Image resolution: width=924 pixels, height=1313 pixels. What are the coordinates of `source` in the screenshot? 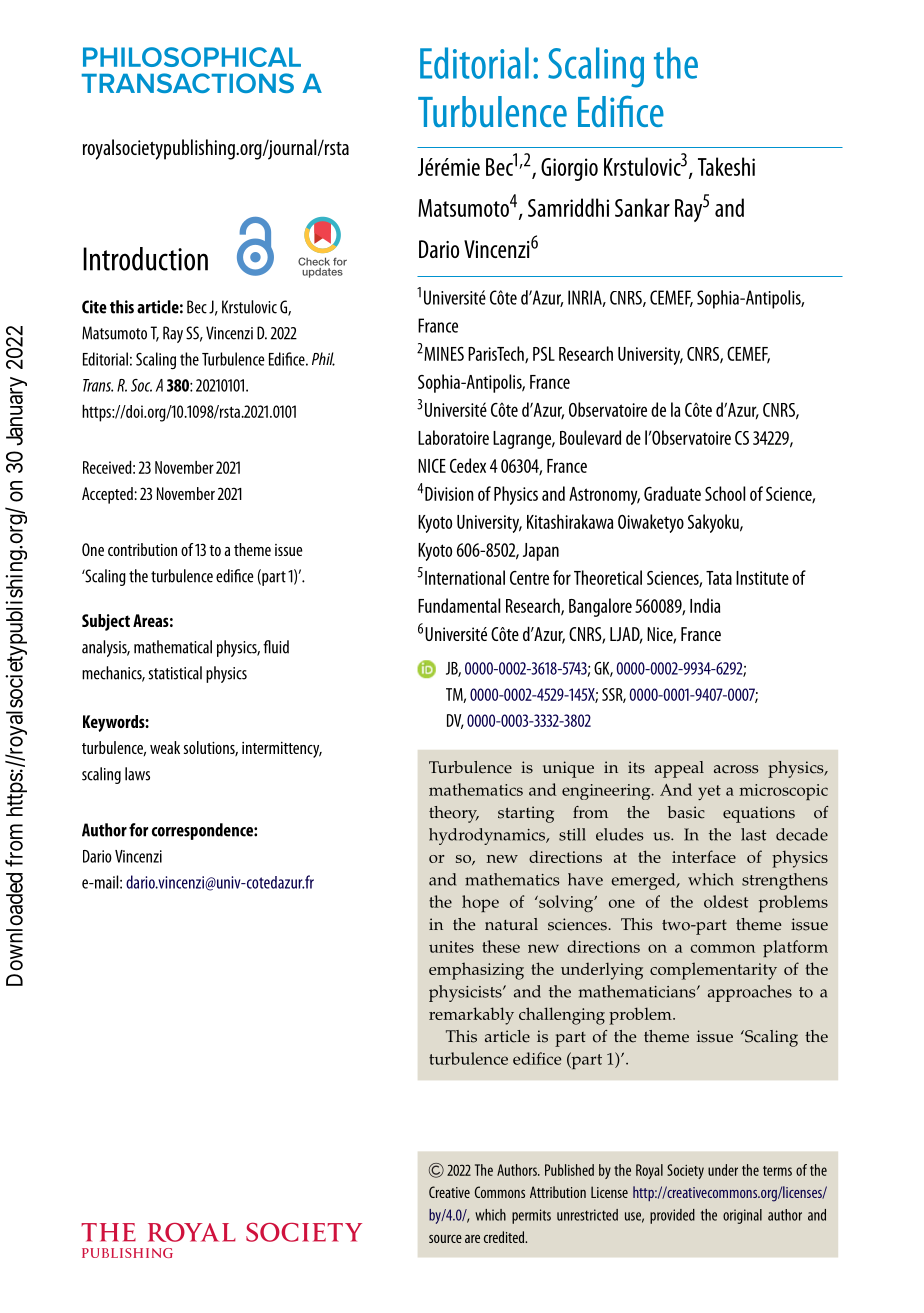 It's located at (445, 1239).
